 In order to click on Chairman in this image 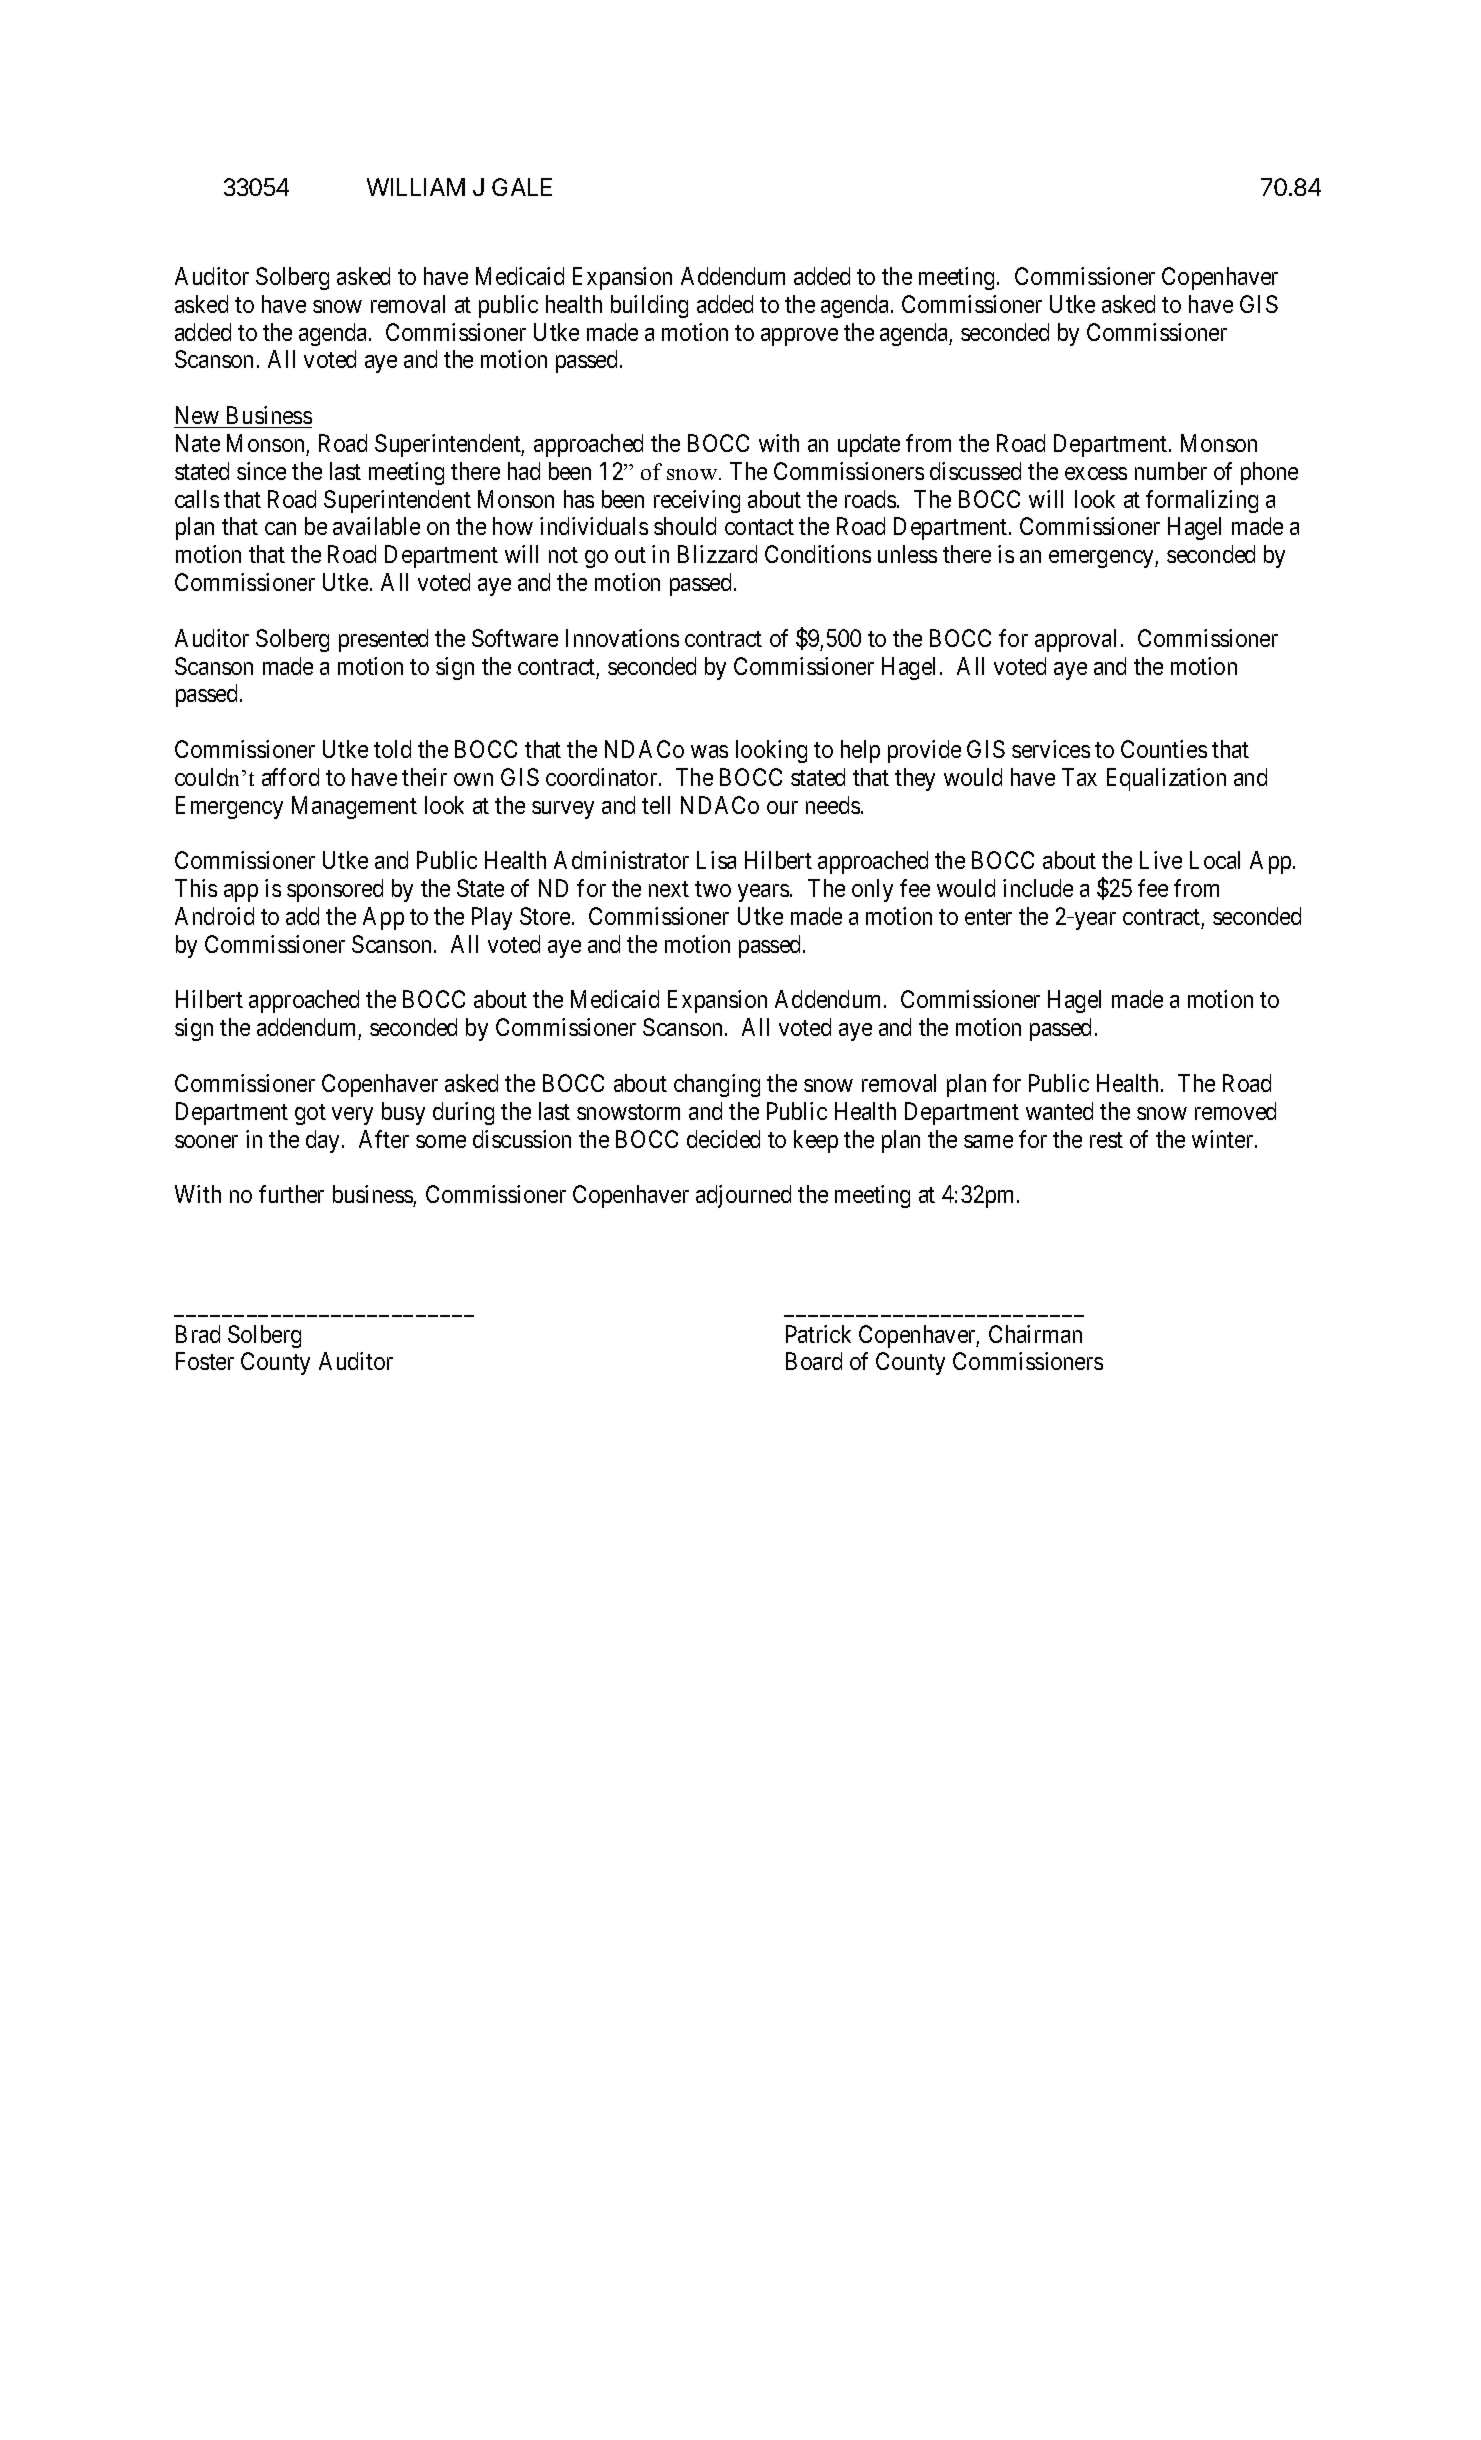, I will do `click(1035, 1334)`.
